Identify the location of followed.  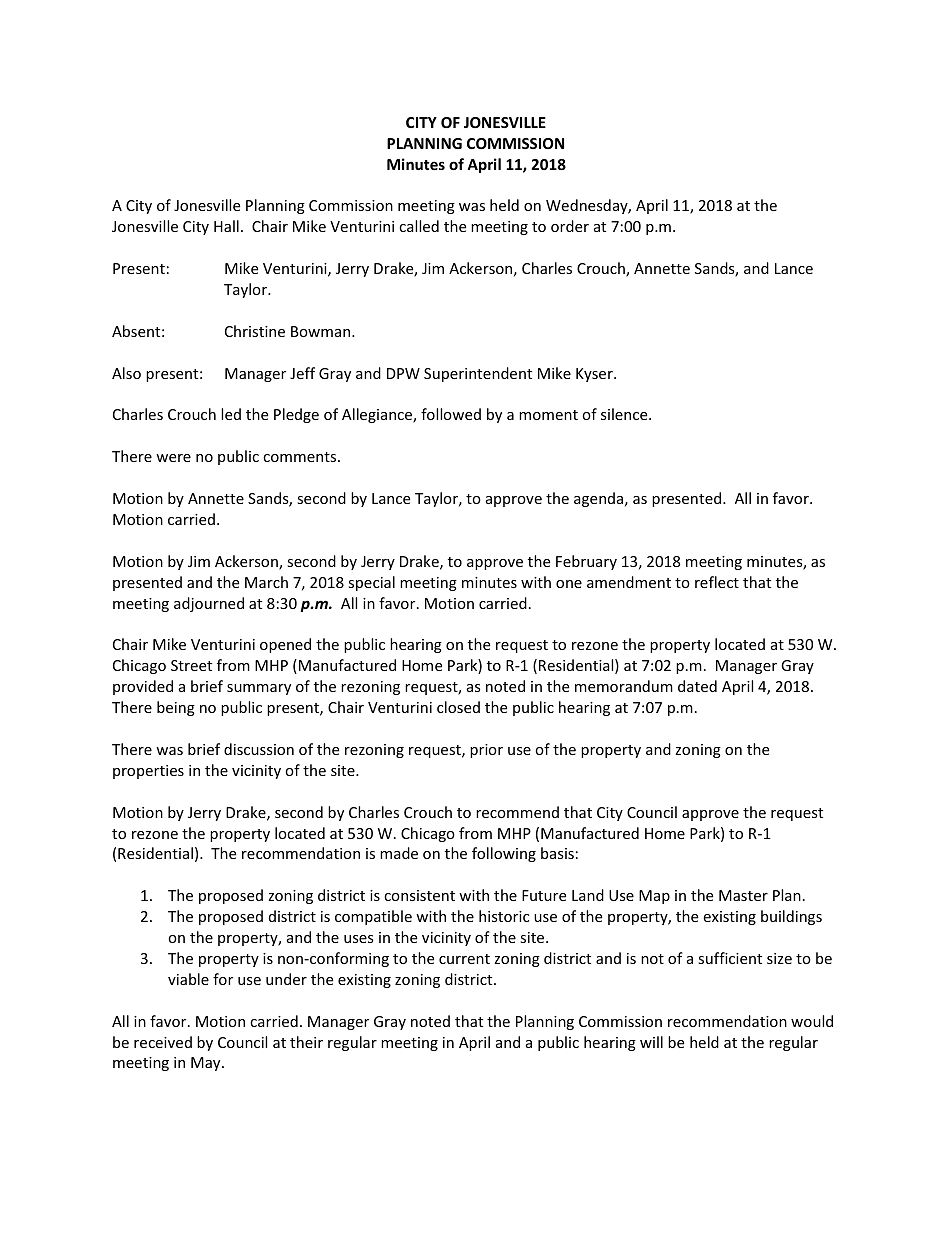
(451, 414).
